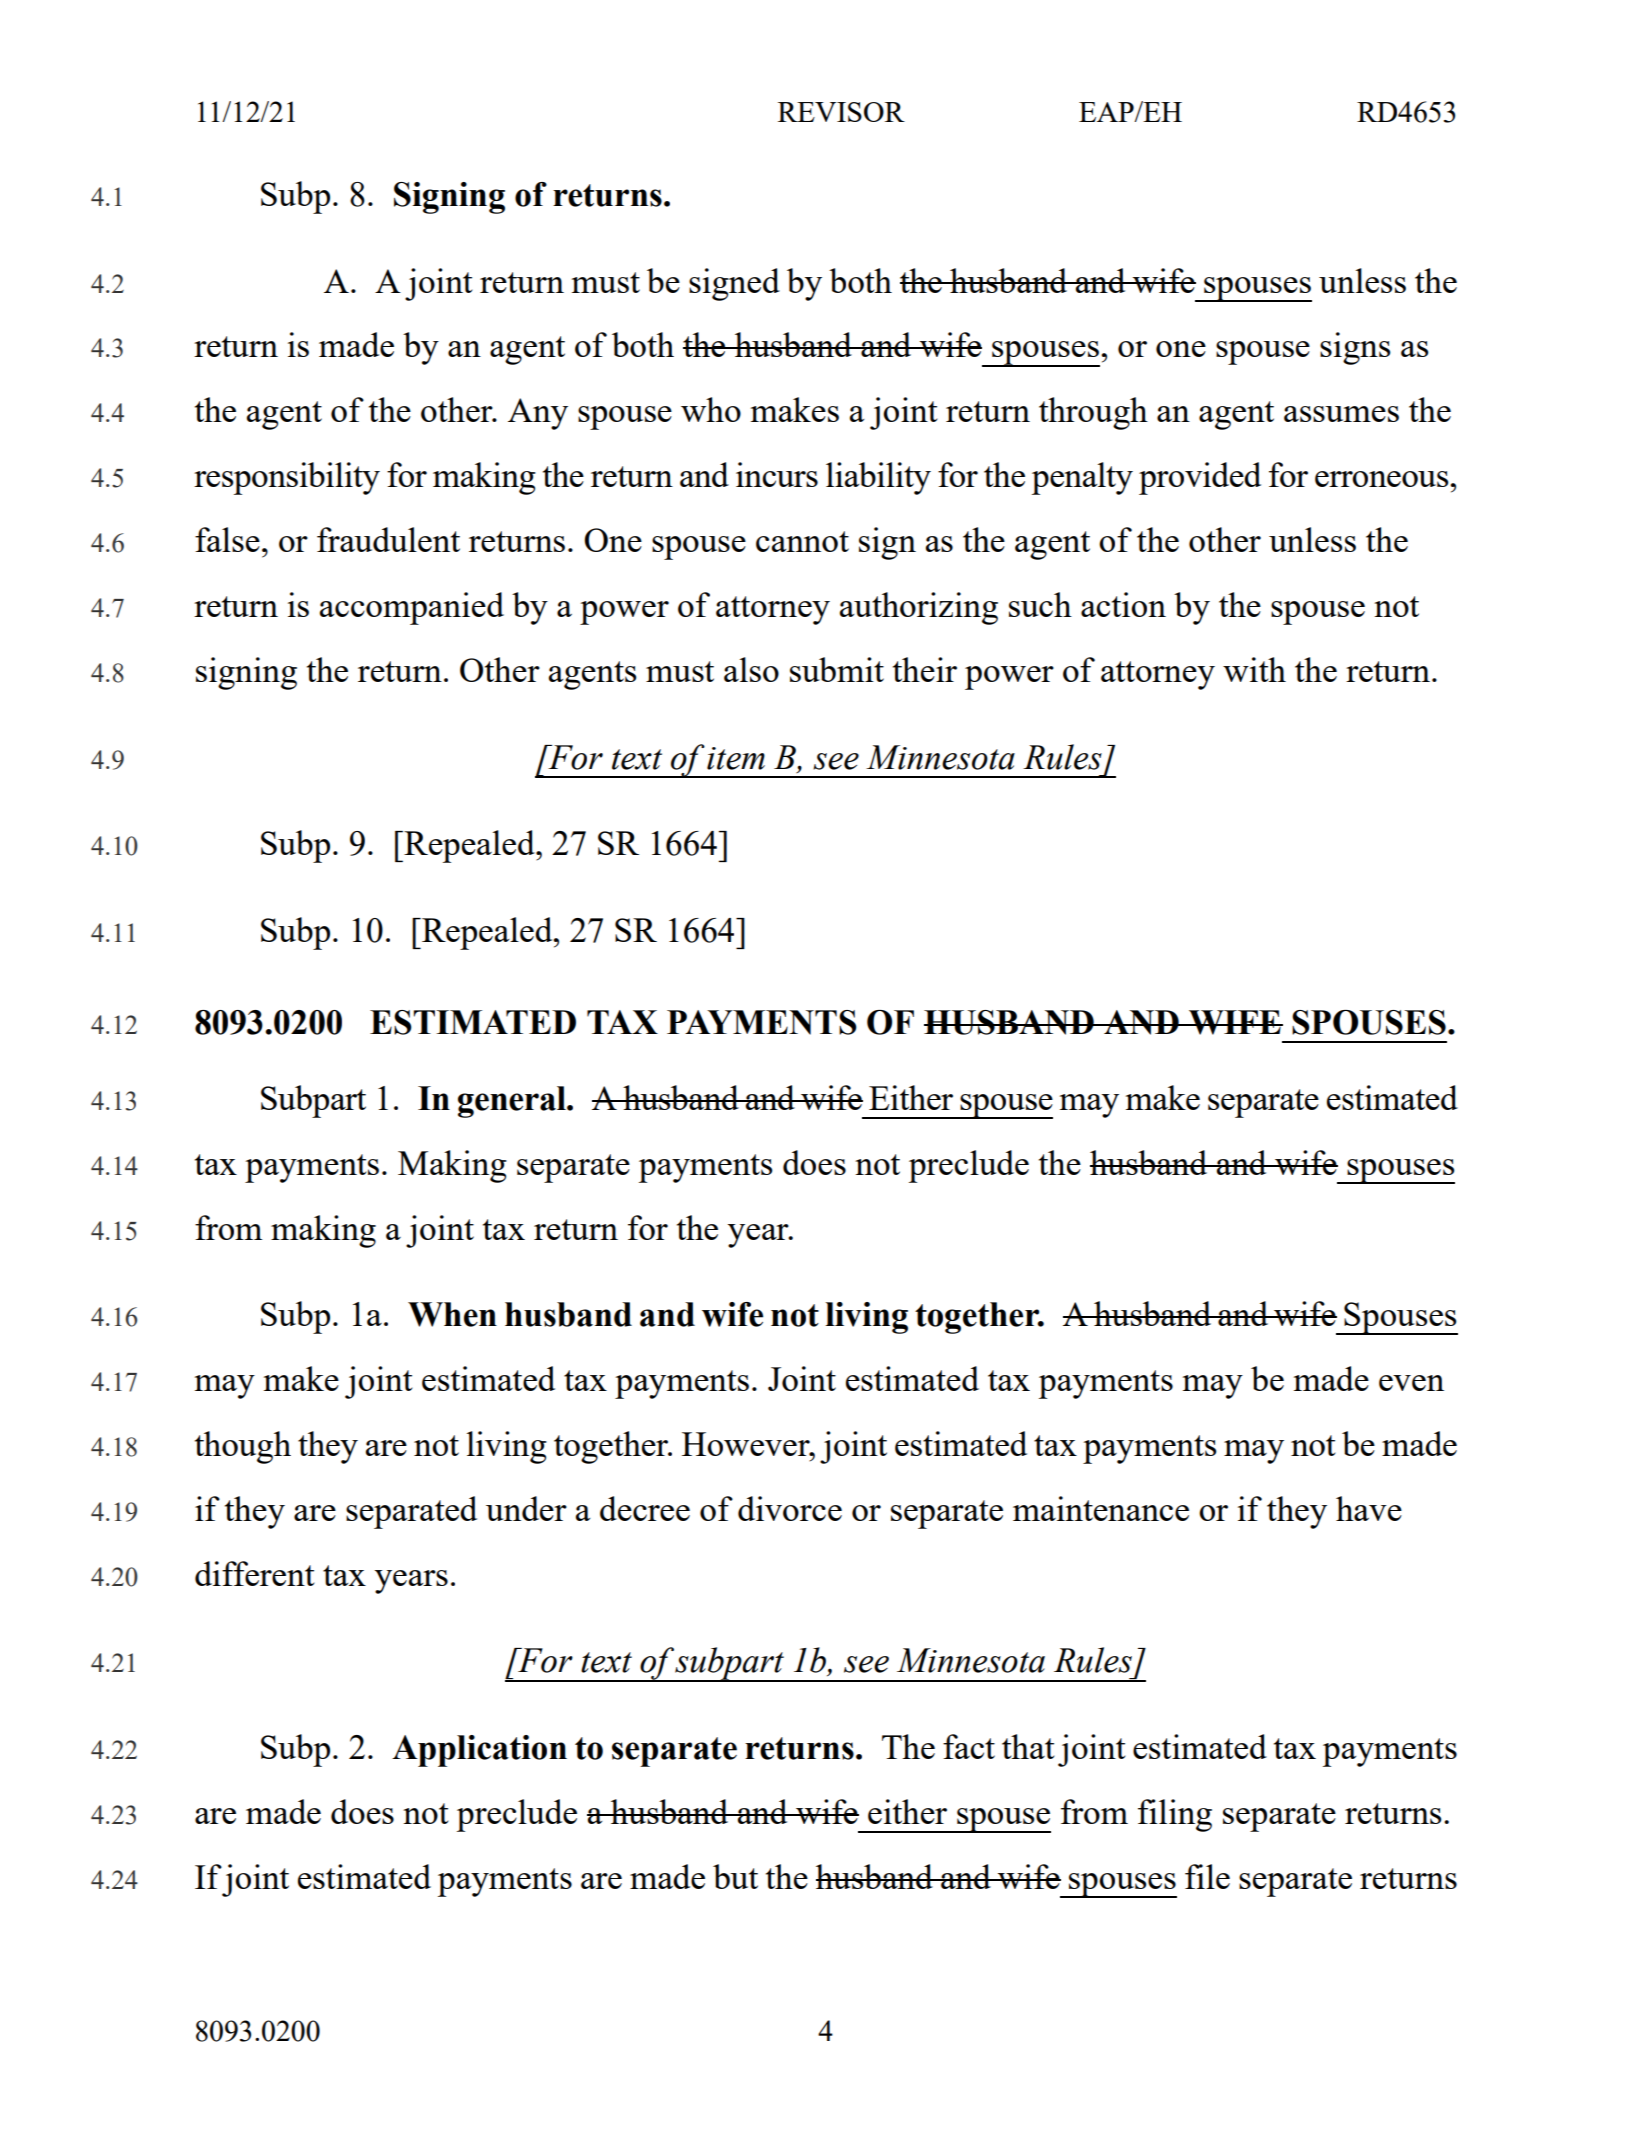 This document has width=1652, height=2138. What do you see at coordinates (412, 608) in the document?
I see `accompanied` at bounding box center [412, 608].
